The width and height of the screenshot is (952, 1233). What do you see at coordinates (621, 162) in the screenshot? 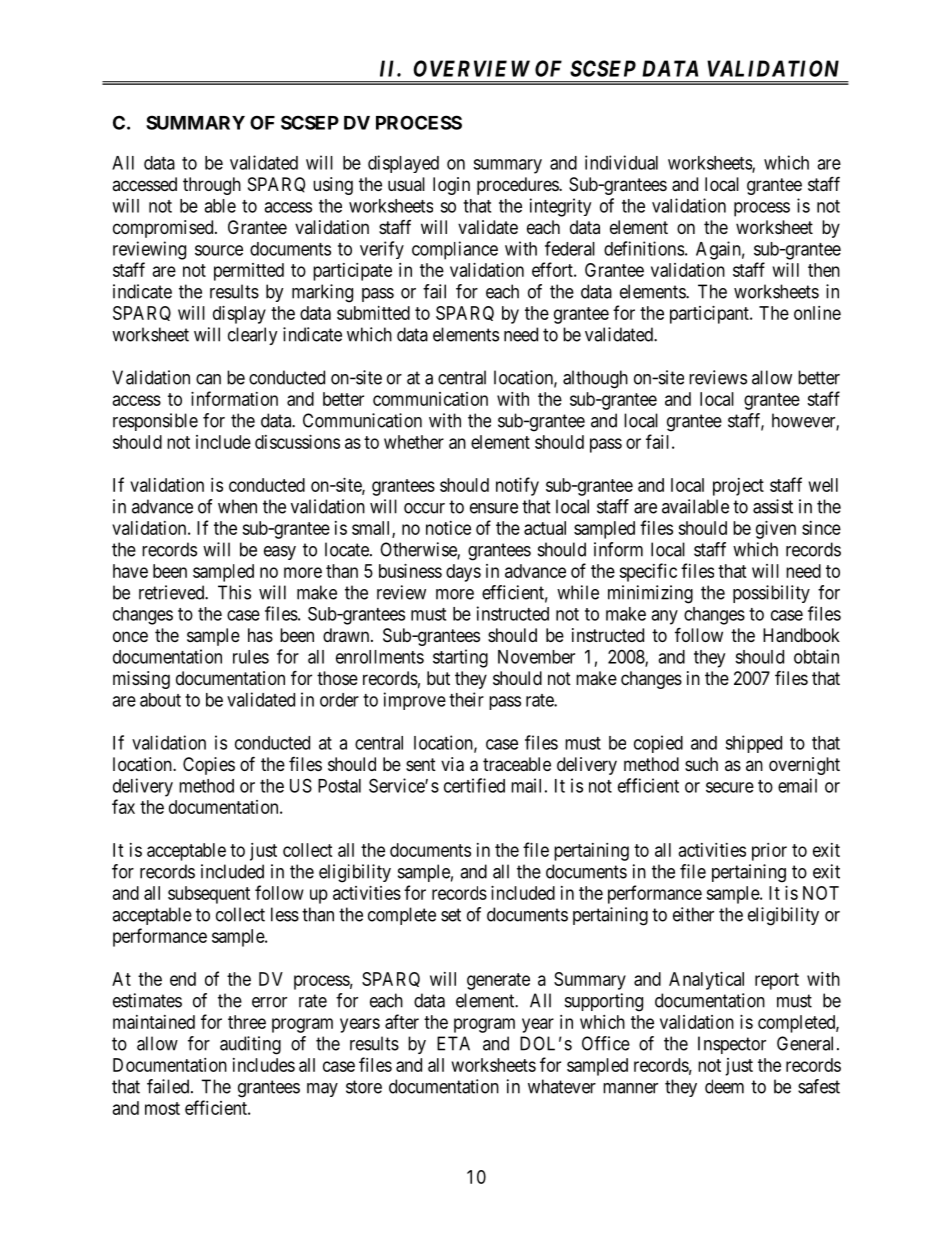
I see `individual` at bounding box center [621, 162].
